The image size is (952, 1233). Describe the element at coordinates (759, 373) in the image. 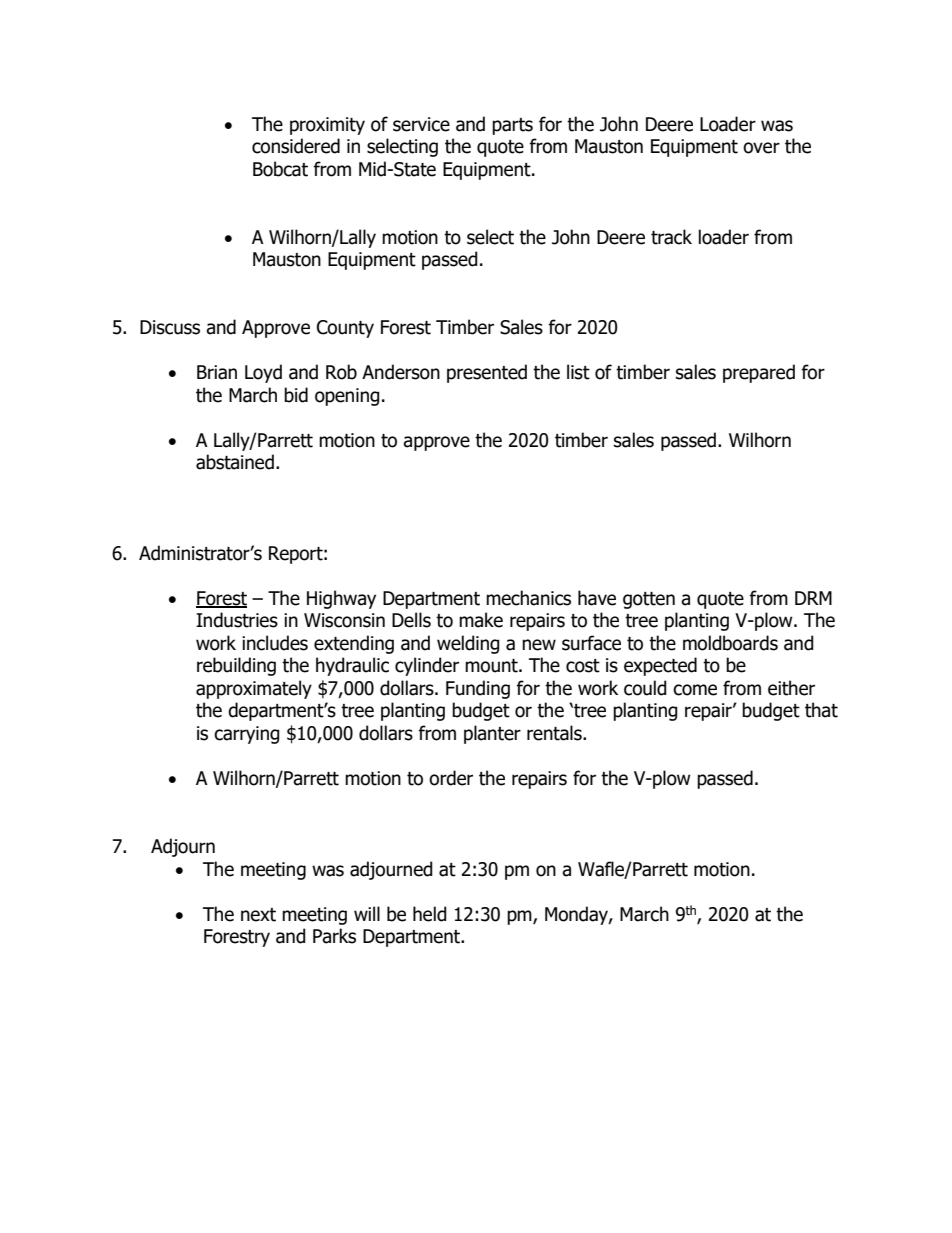

I see `prepared` at that location.
